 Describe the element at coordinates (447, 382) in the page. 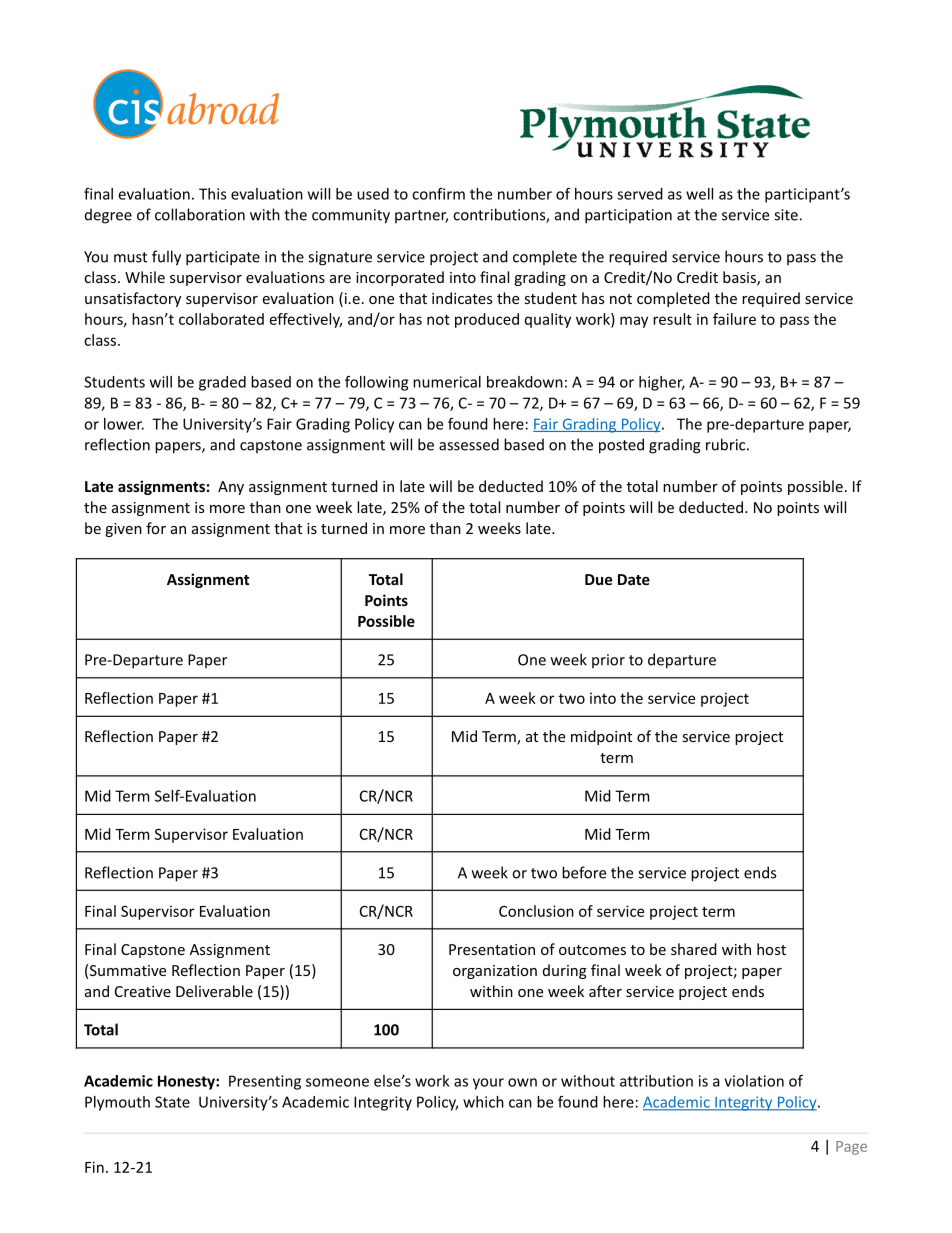

I see `numerical` at that location.
